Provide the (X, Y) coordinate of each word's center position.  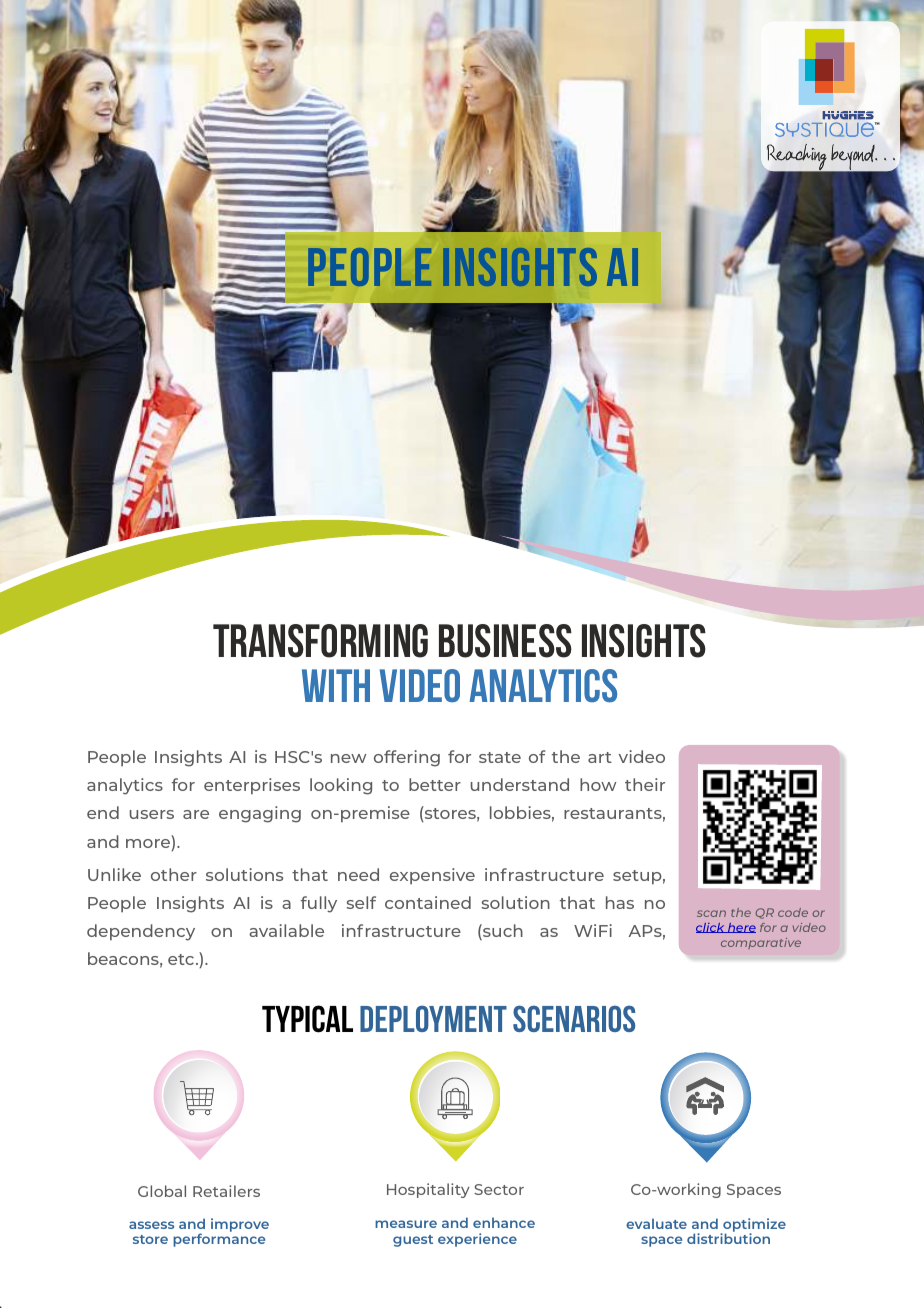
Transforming (320, 641)
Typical (307, 1019)
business (505, 641)
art (600, 757)
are (196, 814)
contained (428, 902)
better (435, 784)
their (645, 784)
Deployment (433, 1018)
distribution (728, 1237)
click (711, 928)
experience (477, 1240)
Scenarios (574, 1018)
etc (182, 959)
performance (219, 1239)
